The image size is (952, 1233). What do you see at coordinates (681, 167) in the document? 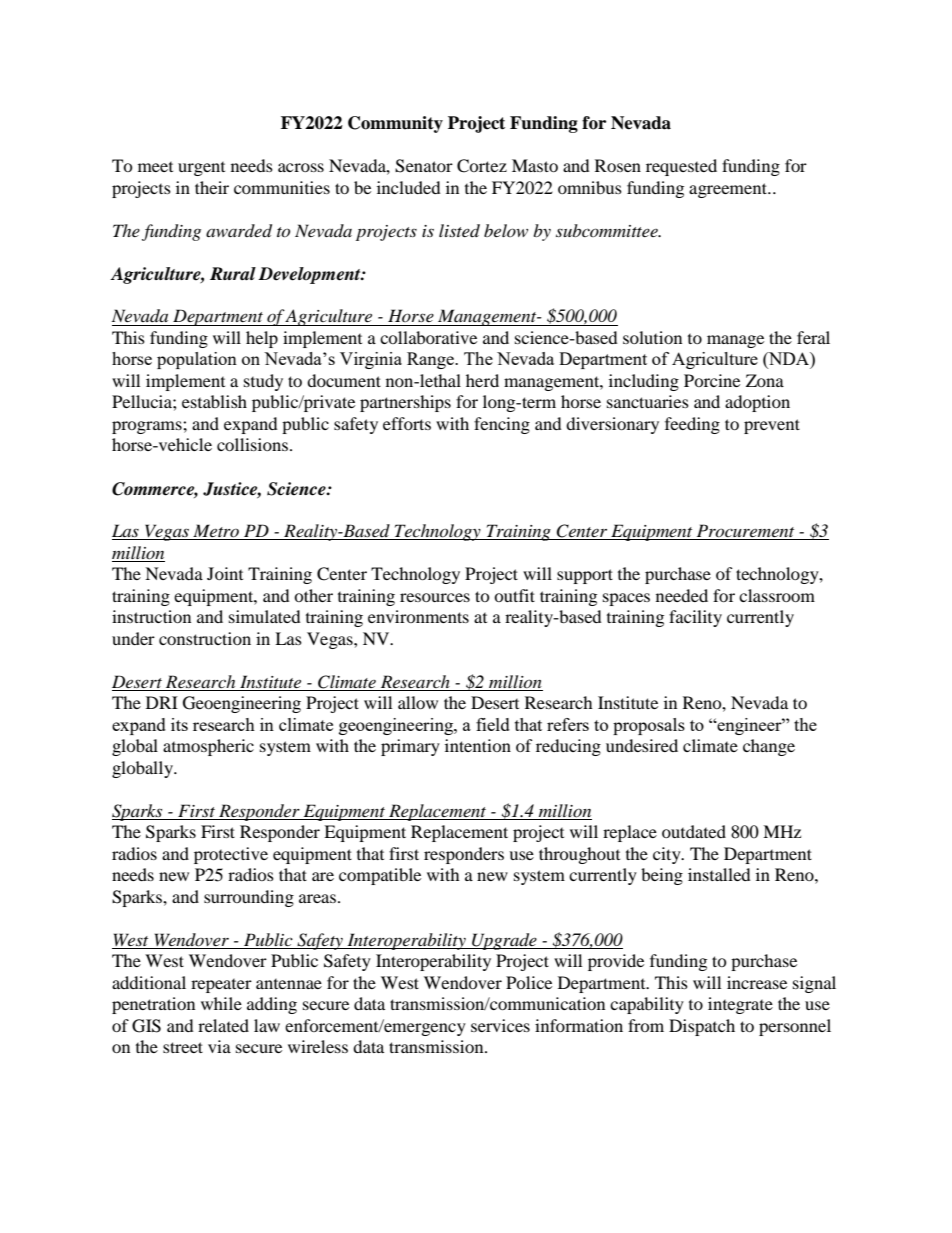
I see `requested` at bounding box center [681, 167].
